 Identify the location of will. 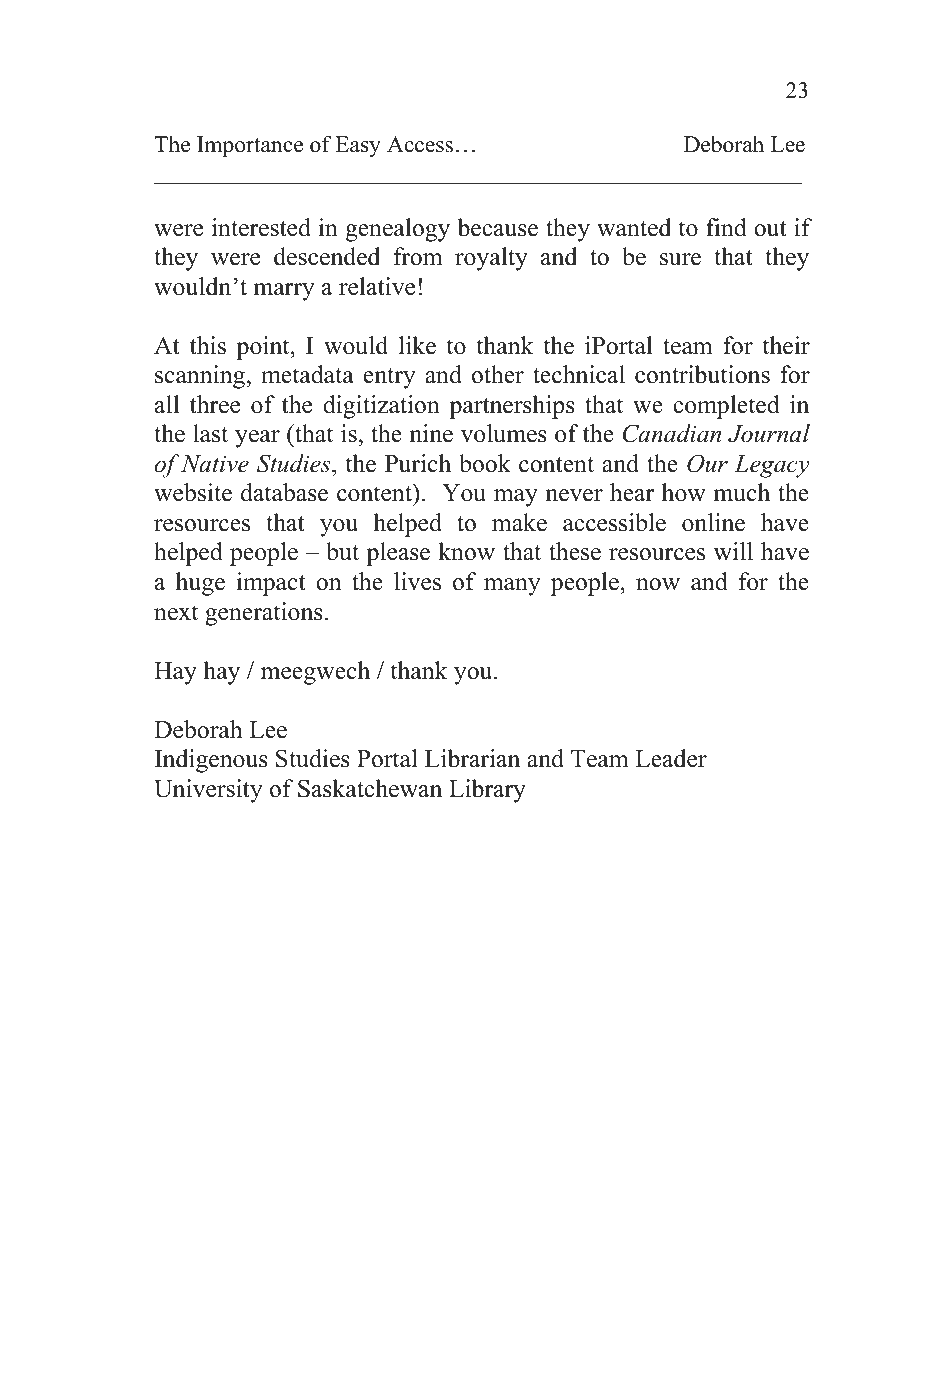
(733, 551).
